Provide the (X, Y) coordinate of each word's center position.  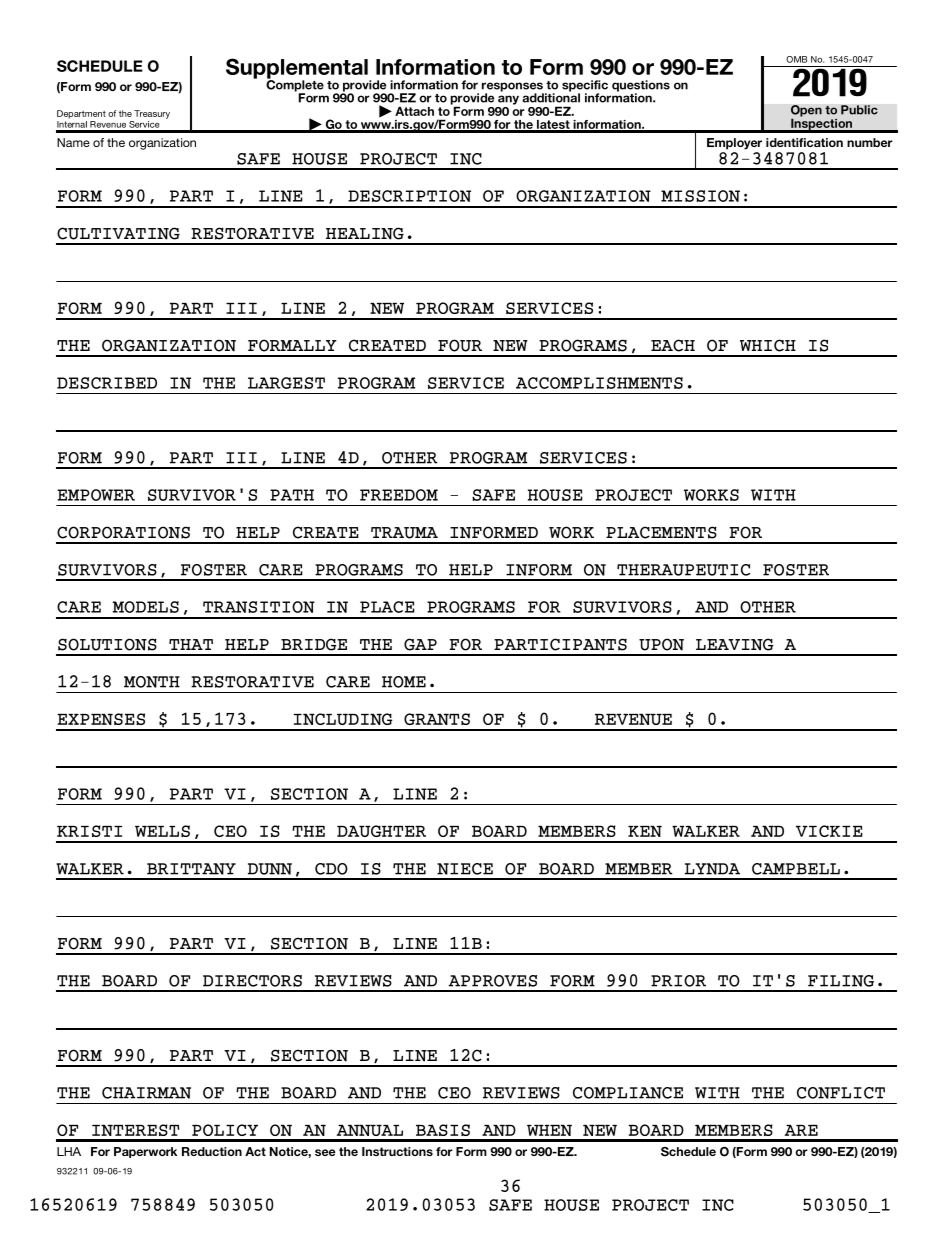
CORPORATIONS (123, 532)
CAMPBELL (796, 869)
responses (513, 88)
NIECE (465, 869)
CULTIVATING (118, 233)
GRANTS (437, 719)
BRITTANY (191, 869)
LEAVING (734, 644)
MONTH (152, 682)
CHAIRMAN (146, 1093)
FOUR (460, 345)
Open (806, 112)
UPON (661, 644)
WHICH (768, 345)
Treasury (152, 114)
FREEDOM (399, 495)
